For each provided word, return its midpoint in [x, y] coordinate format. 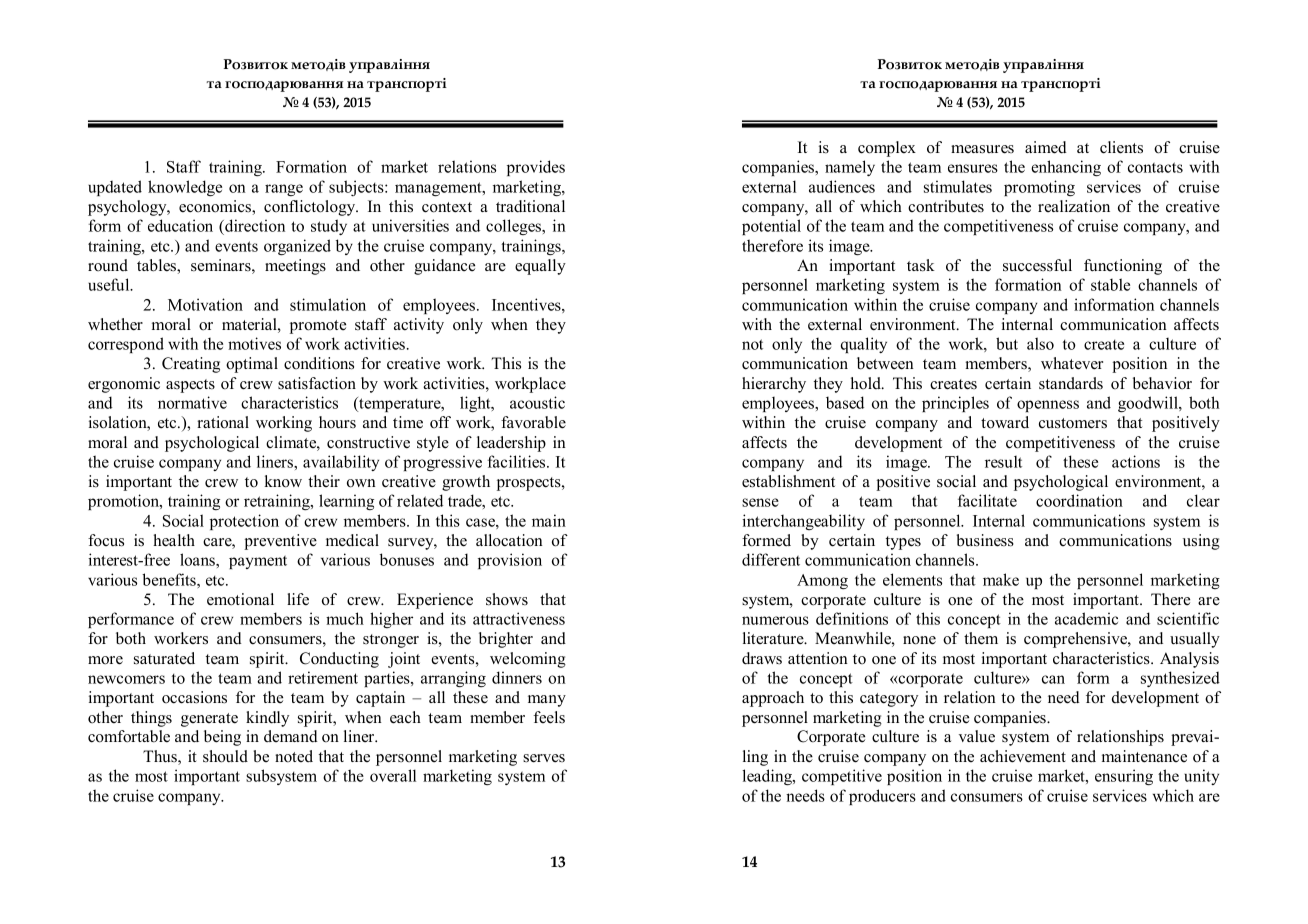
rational [223, 422]
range [284, 190]
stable [1110, 284]
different [771, 559]
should [225, 756]
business [985, 540]
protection [244, 522]
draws [762, 658]
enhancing [1066, 168]
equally [540, 267]
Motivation [205, 304]
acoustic [537, 402]
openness [1048, 406]
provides [536, 168]
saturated [164, 658]
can [1053, 679]
